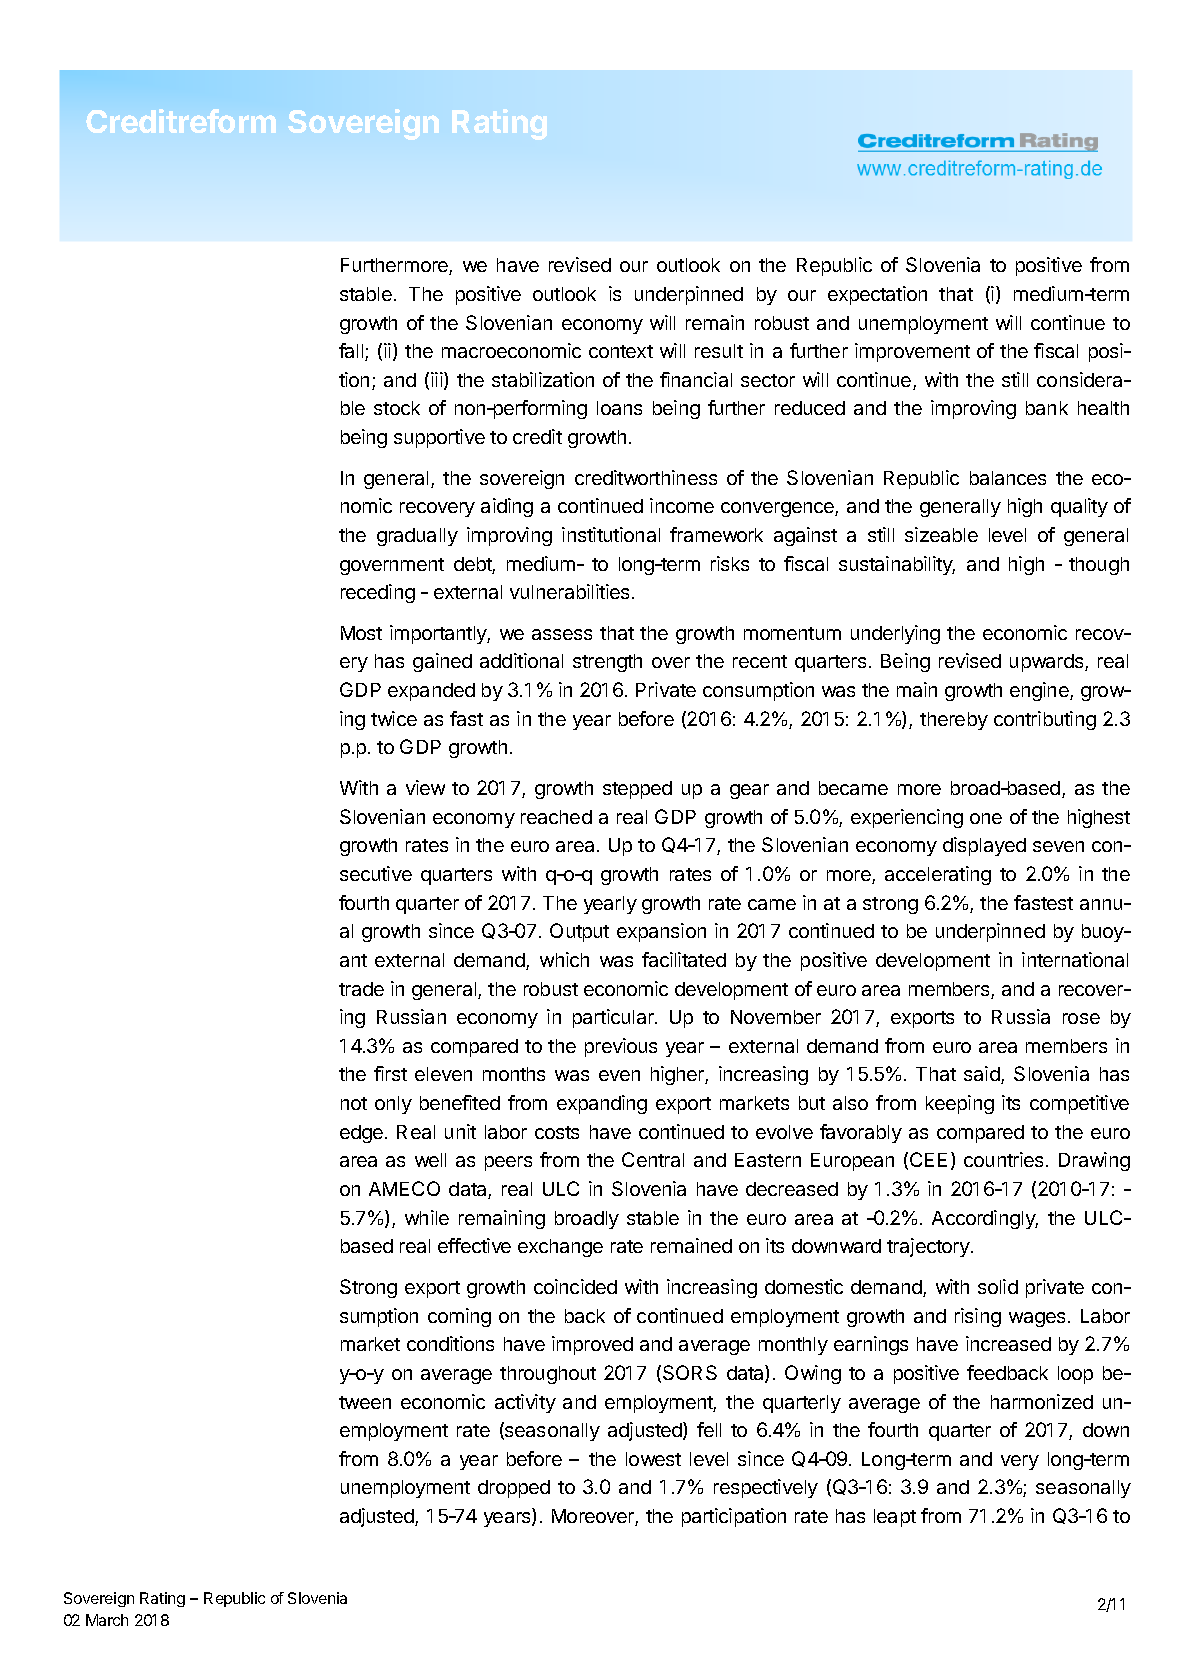 Image resolution: width=1186 pixels, height=1678 pixels. What do you see at coordinates (575, 1286) in the page?
I see `coincided` at bounding box center [575, 1286].
